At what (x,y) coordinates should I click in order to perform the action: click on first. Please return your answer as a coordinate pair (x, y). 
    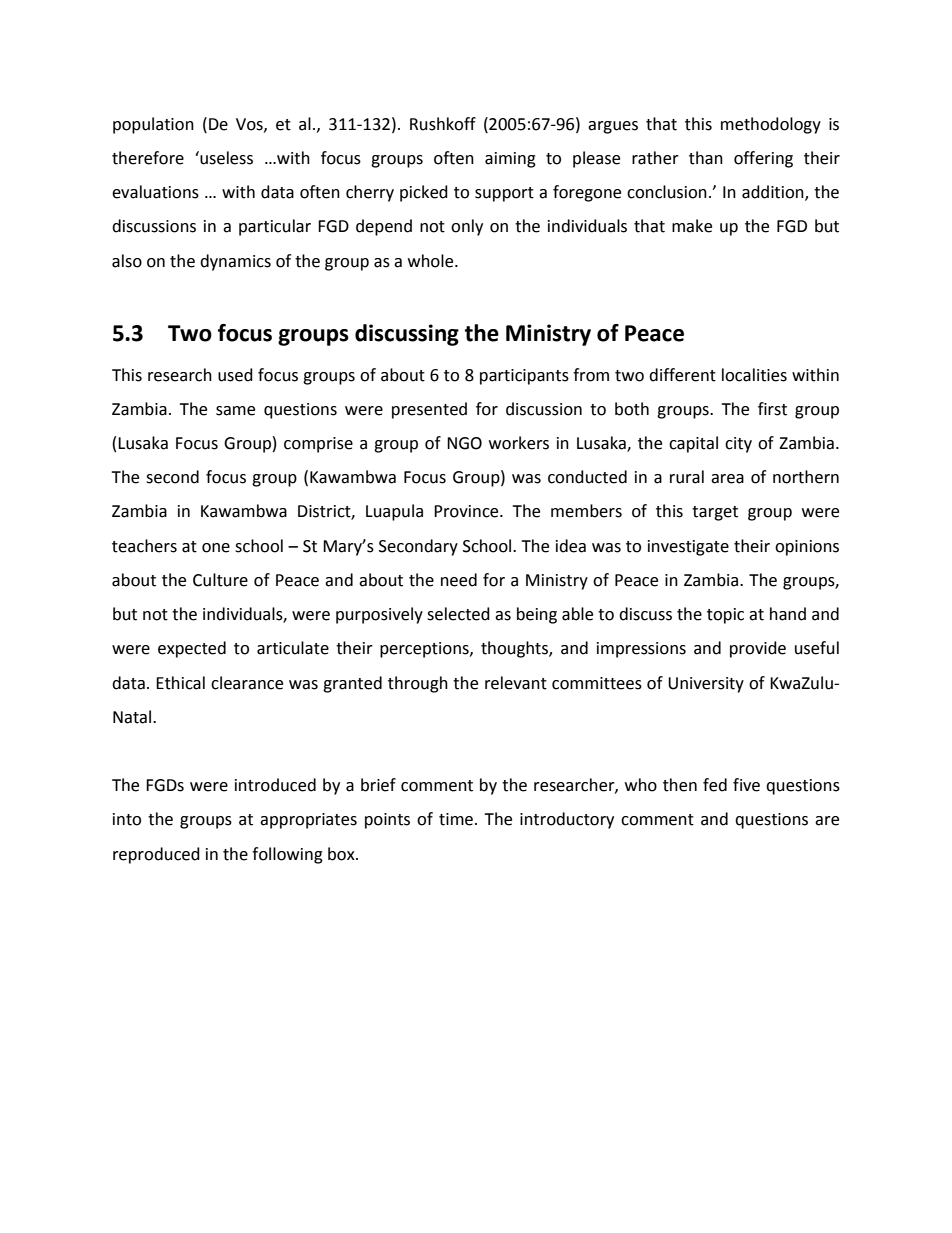
    Looking at the image, I should click on (772, 409).
